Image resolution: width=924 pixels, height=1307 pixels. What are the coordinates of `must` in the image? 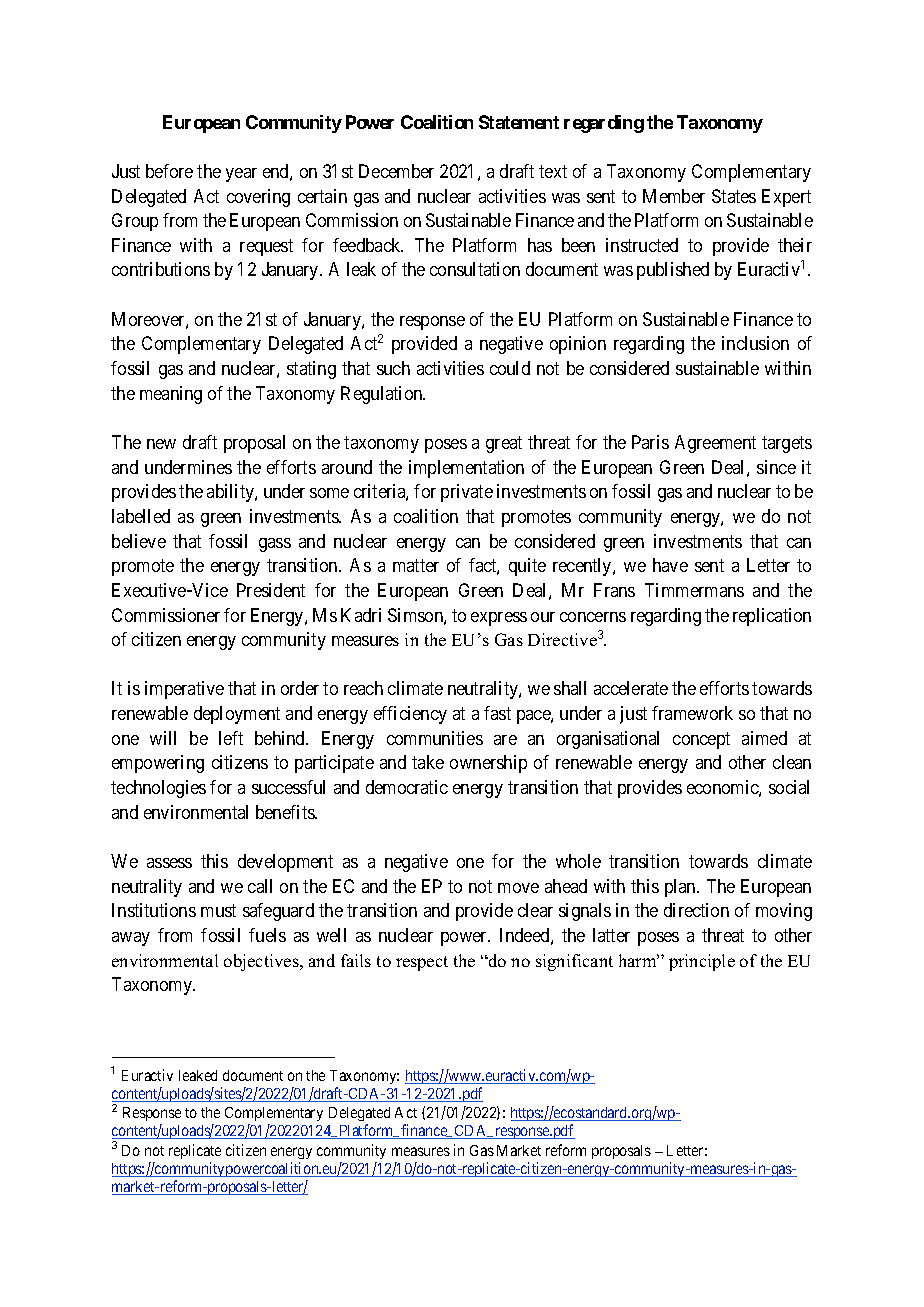 It's located at (218, 911).
